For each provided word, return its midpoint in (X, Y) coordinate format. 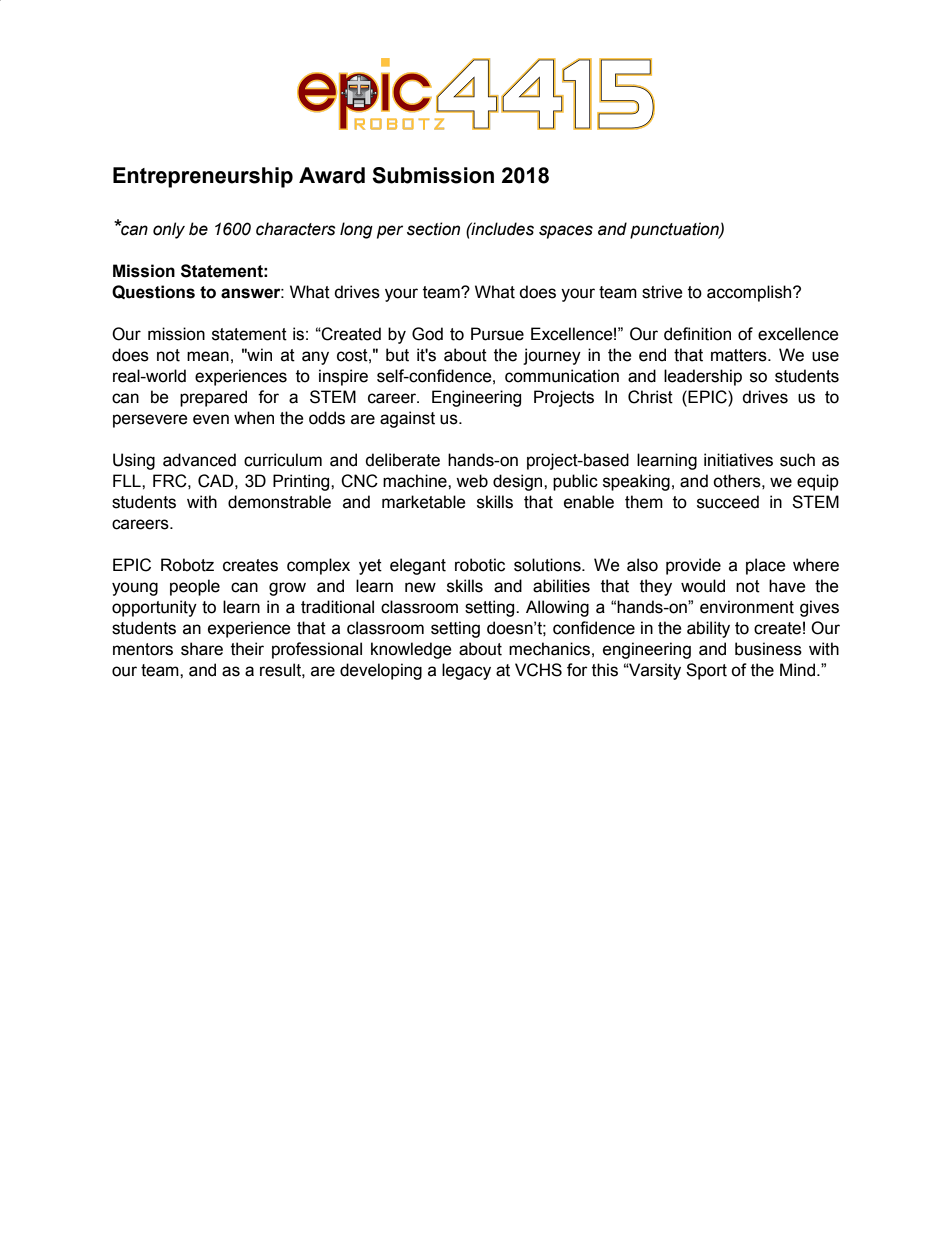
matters (740, 355)
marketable (424, 502)
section (433, 229)
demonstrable (279, 502)
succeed (728, 502)
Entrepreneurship (203, 177)
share (202, 649)
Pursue (497, 334)
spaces (566, 232)
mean (208, 356)
